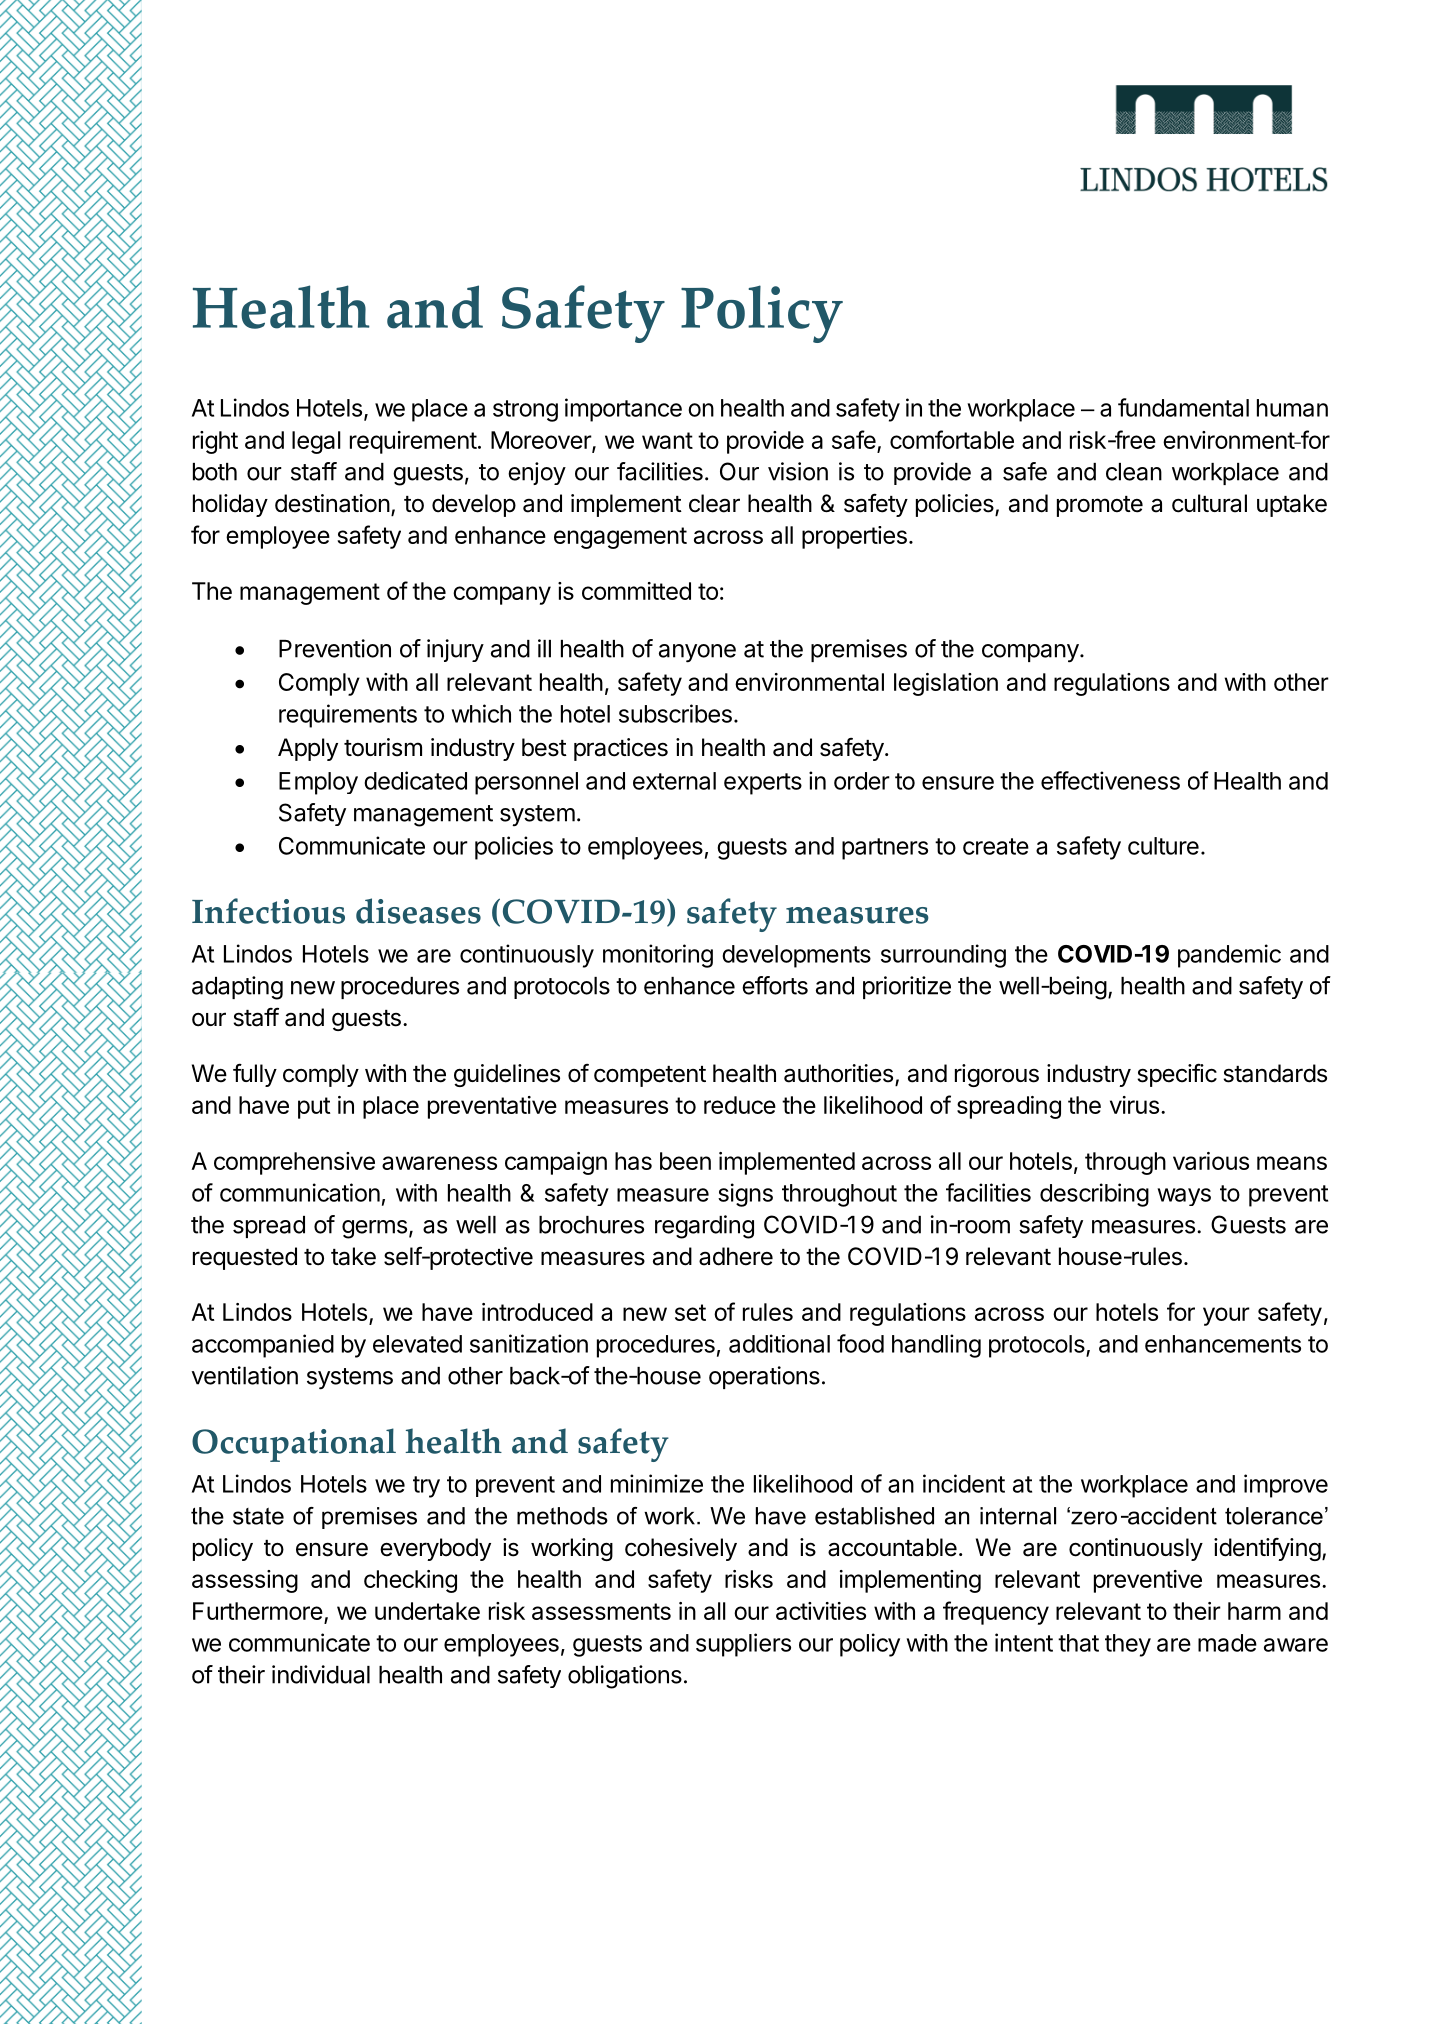  Describe the element at coordinates (321, 1674) in the screenshot. I see `individual` at that location.
